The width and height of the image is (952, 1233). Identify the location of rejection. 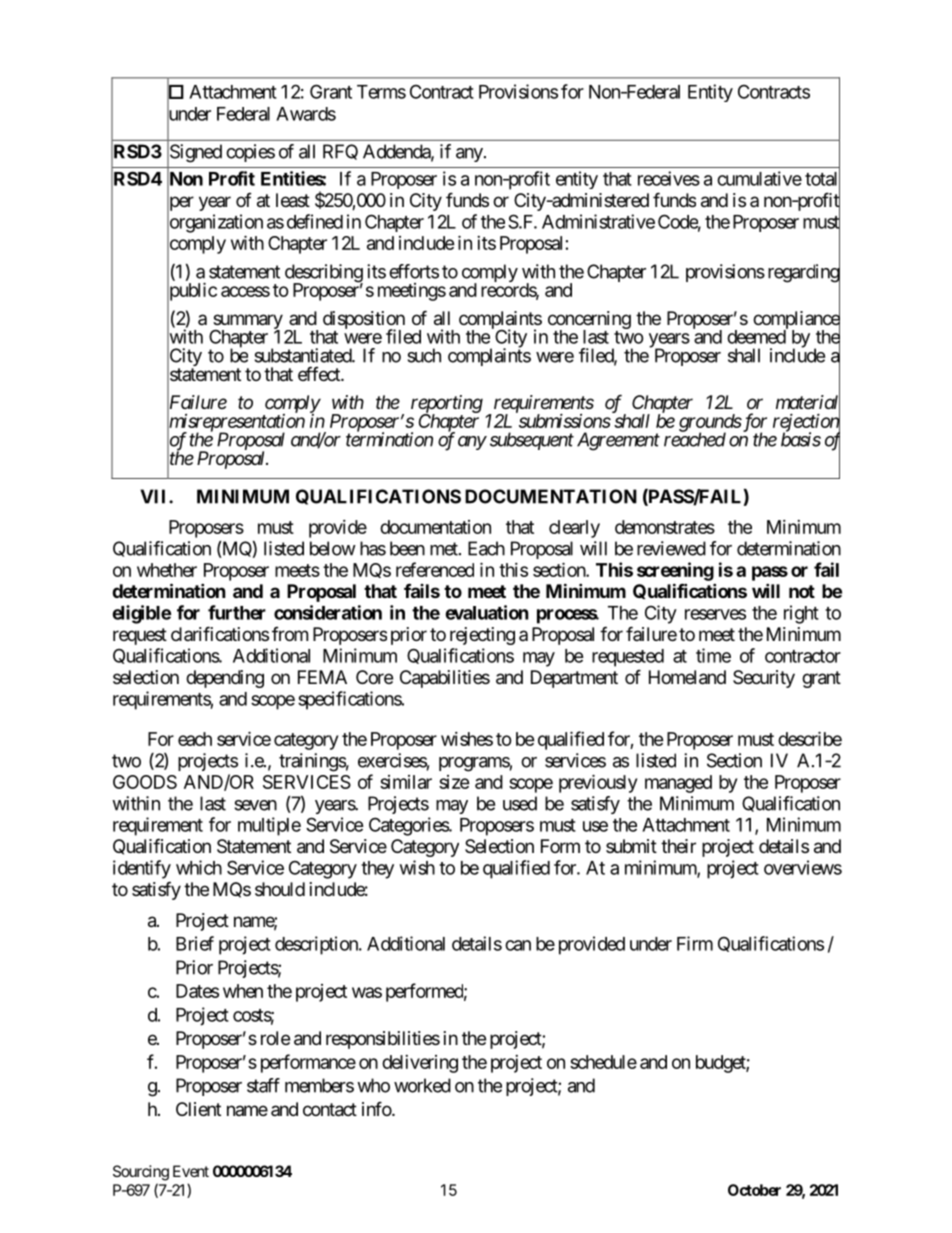
(806, 423).
